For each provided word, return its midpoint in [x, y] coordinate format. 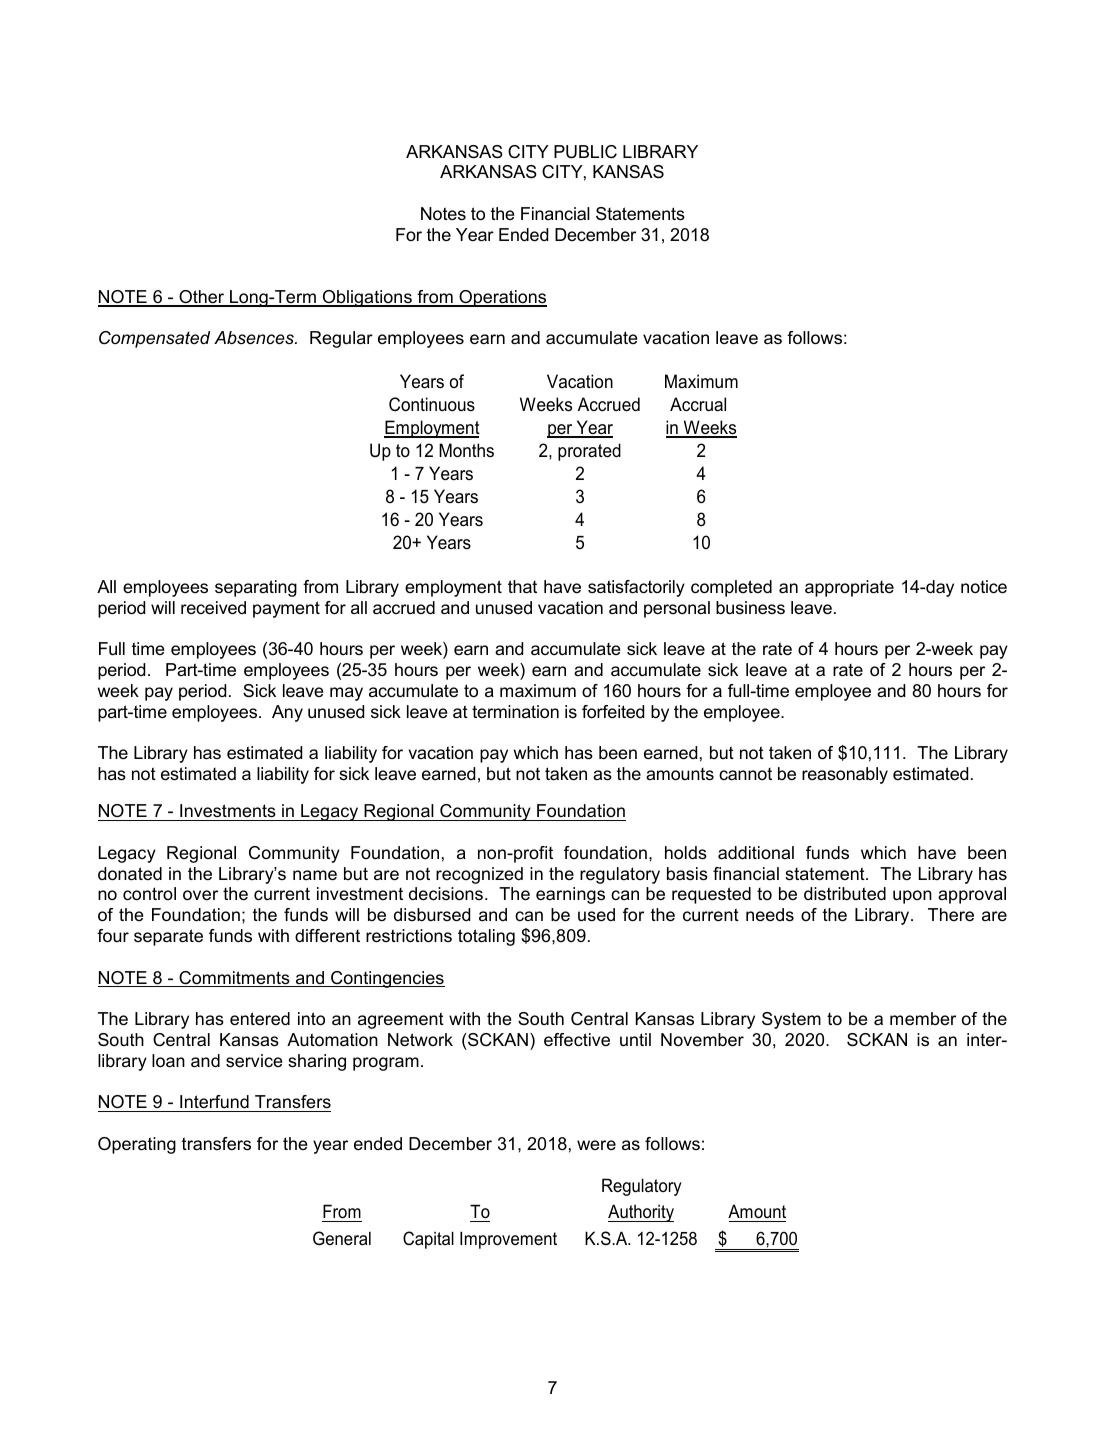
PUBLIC [585, 152]
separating [256, 588]
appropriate [849, 588]
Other [202, 298]
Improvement [508, 1240]
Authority [641, 1213]
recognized [479, 875]
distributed [845, 893]
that [522, 587]
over [200, 895]
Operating [137, 1145]
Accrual [698, 404]
